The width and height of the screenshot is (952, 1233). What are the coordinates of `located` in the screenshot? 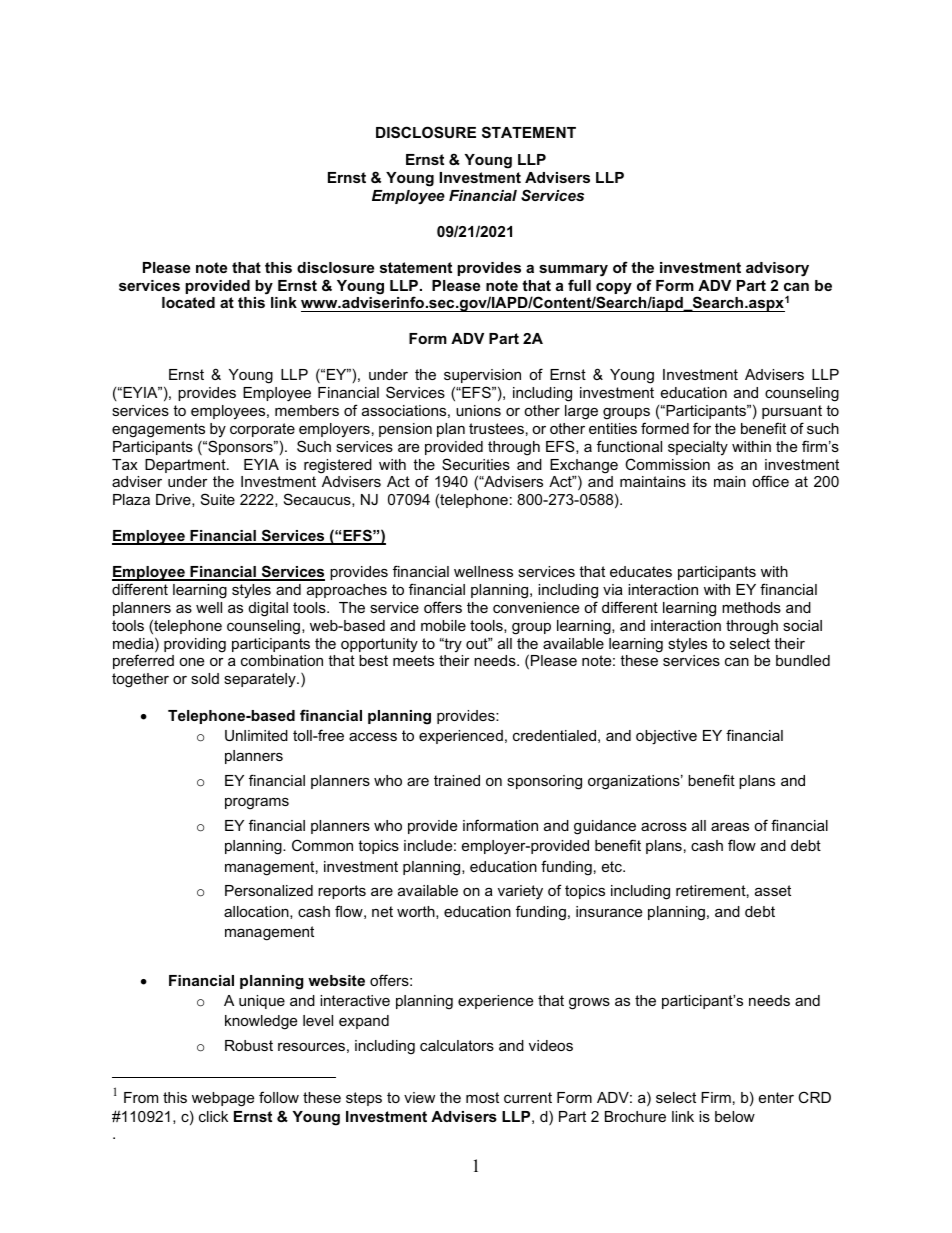 It's located at (188, 302).
